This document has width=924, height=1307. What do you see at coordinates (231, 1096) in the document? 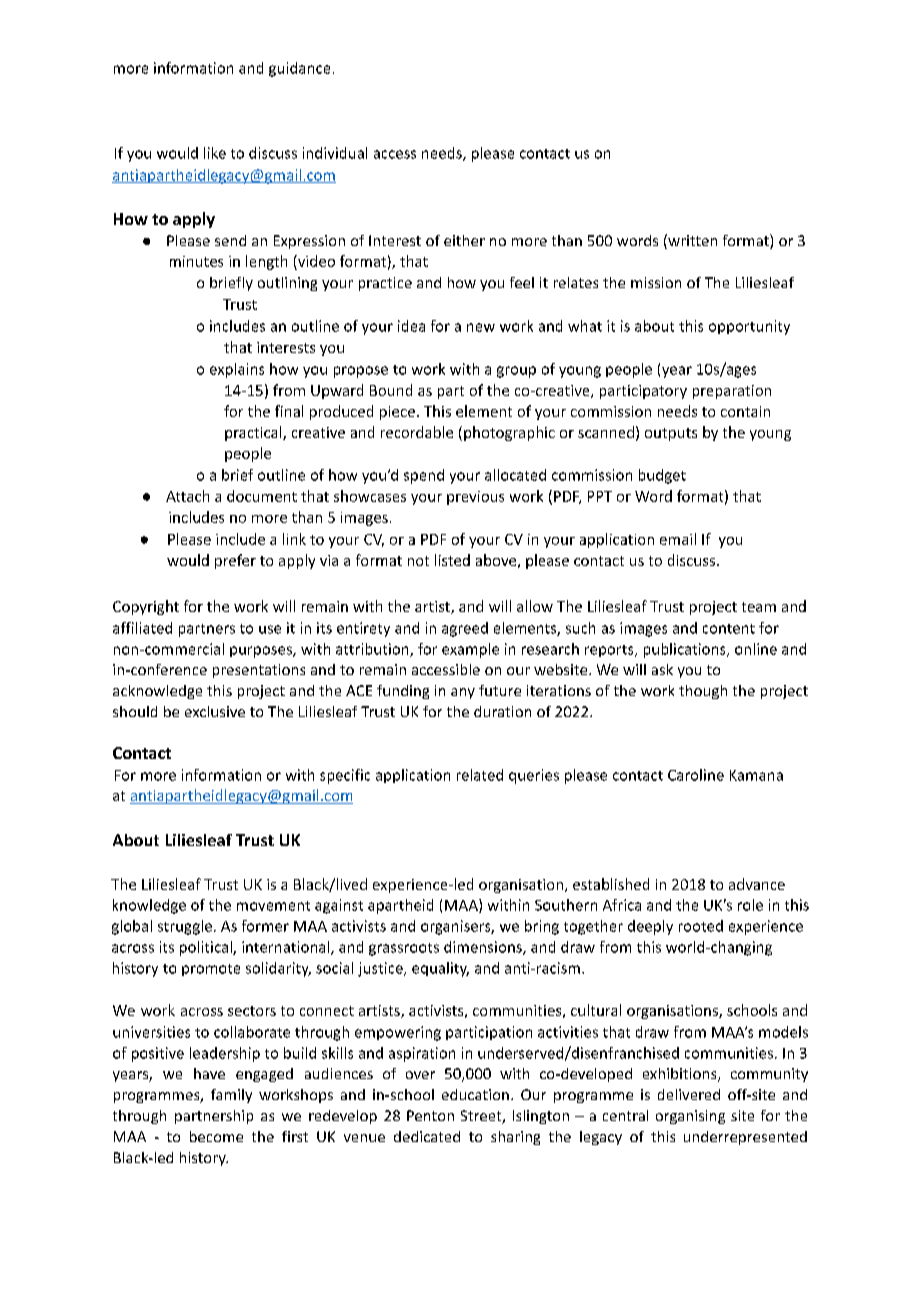
I see `family` at bounding box center [231, 1096].
